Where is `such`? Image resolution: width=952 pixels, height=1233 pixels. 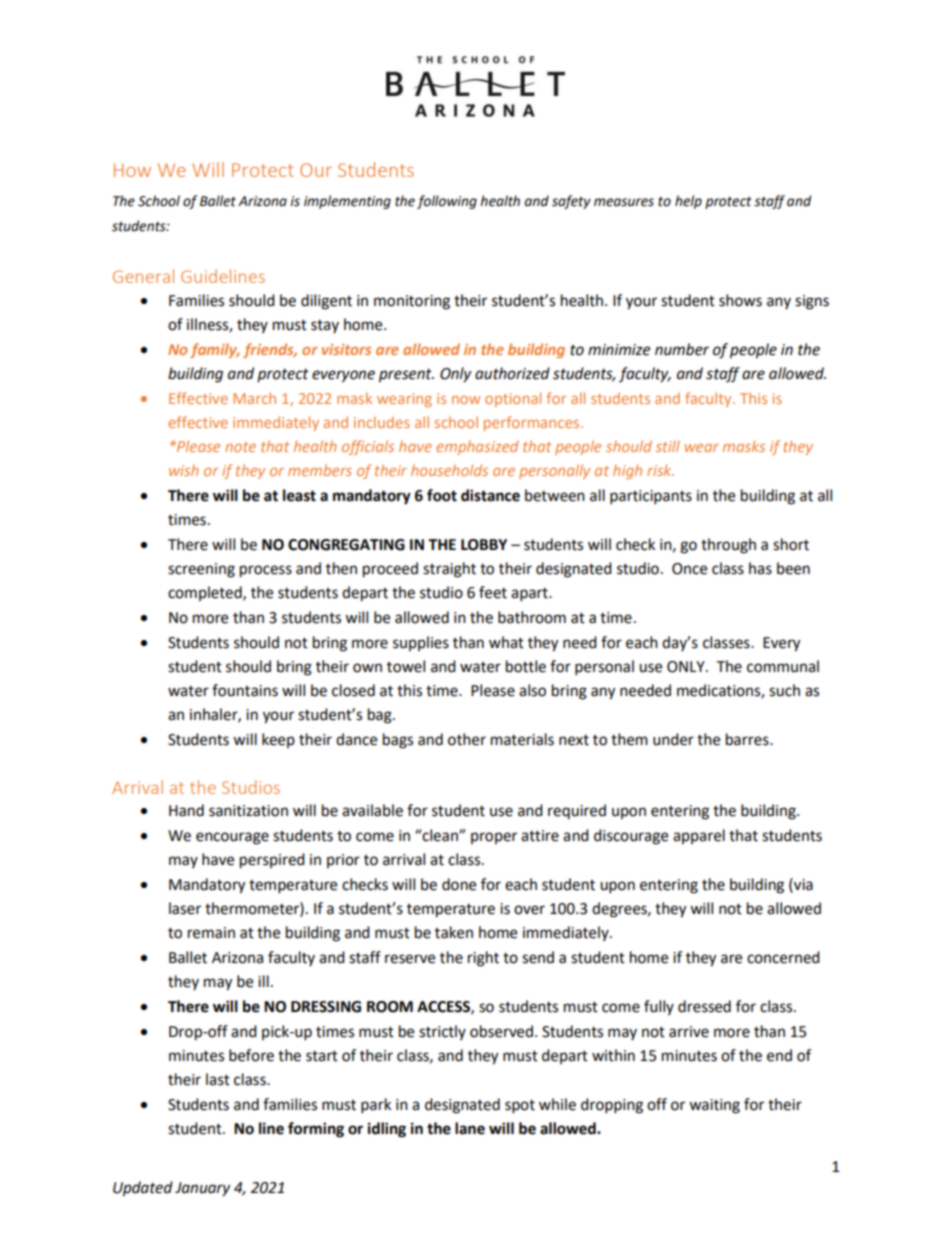
such is located at coordinates (784, 690).
